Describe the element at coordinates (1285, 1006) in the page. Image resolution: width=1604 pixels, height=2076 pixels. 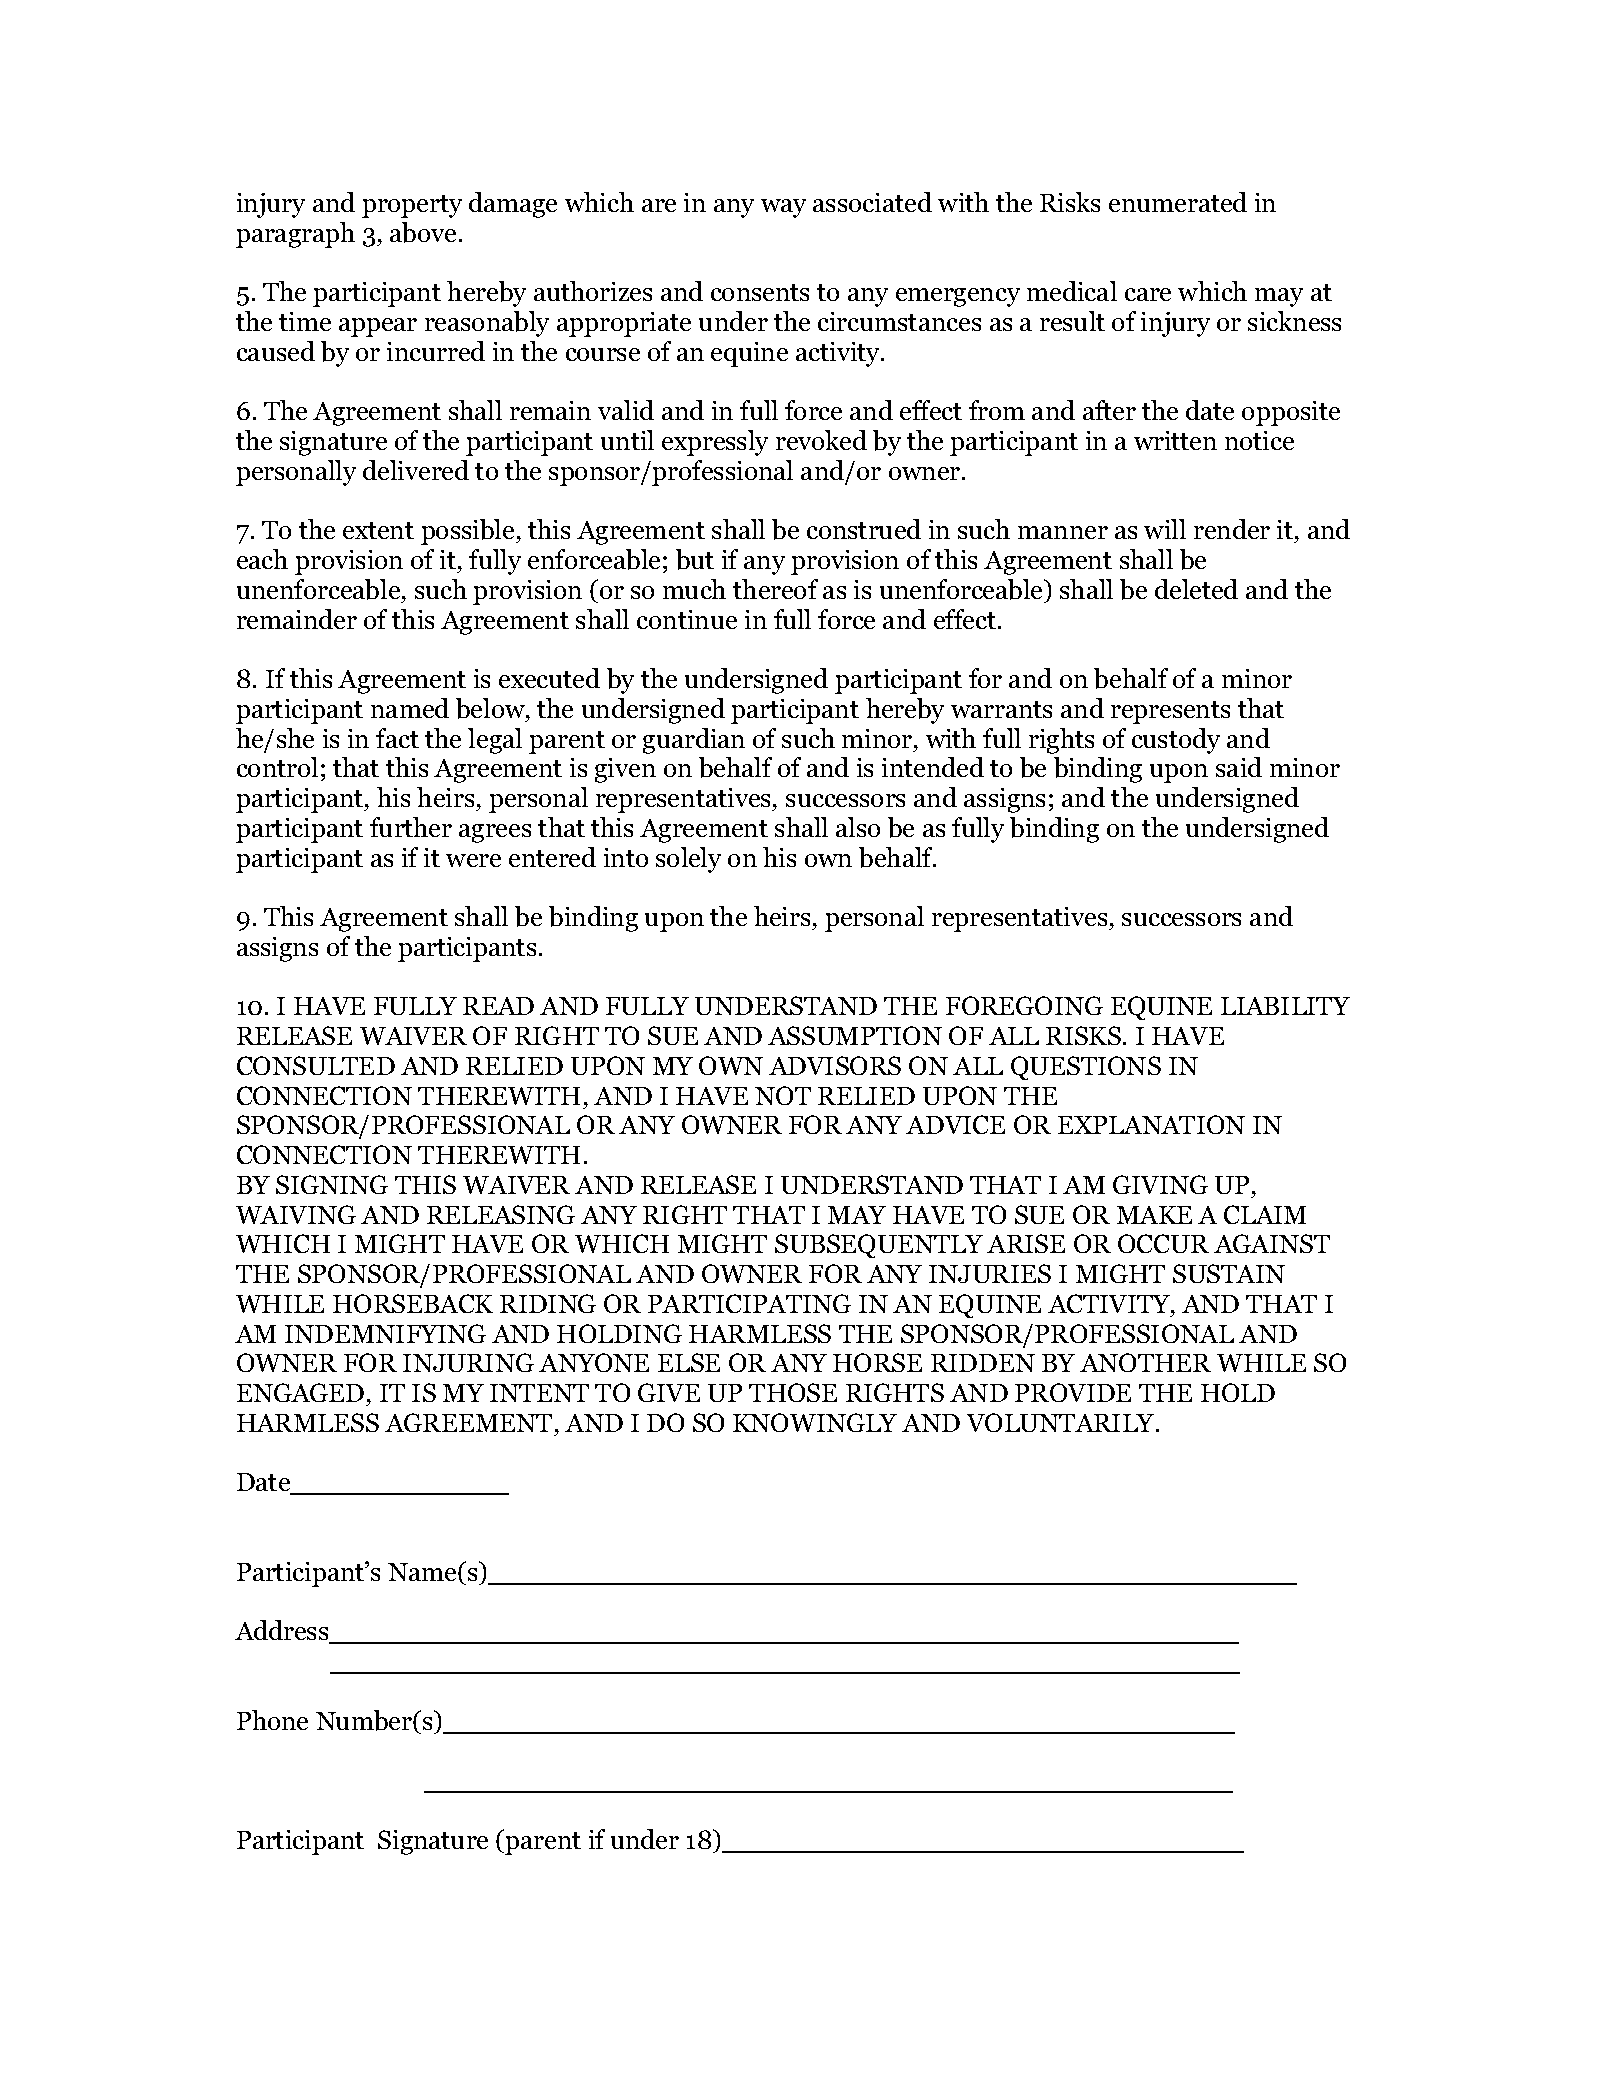
I see `LIABILITY` at that location.
